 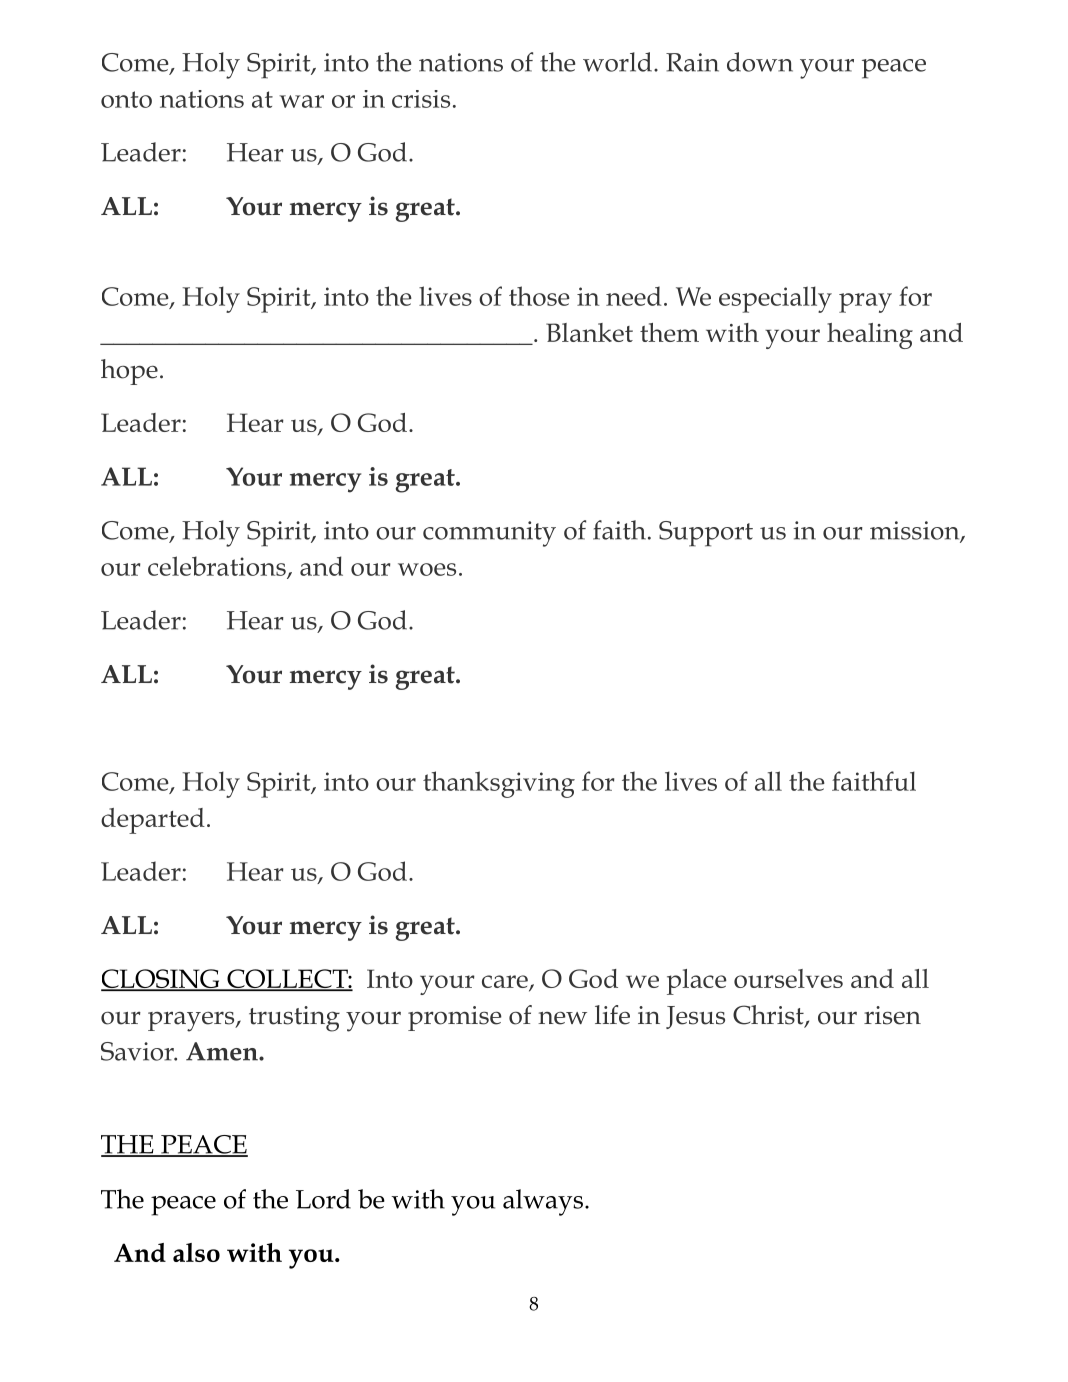 What do you see at coordinates (218, 567) in the screenshot?
I see `celebrations` at bounding box center [218, 567].
